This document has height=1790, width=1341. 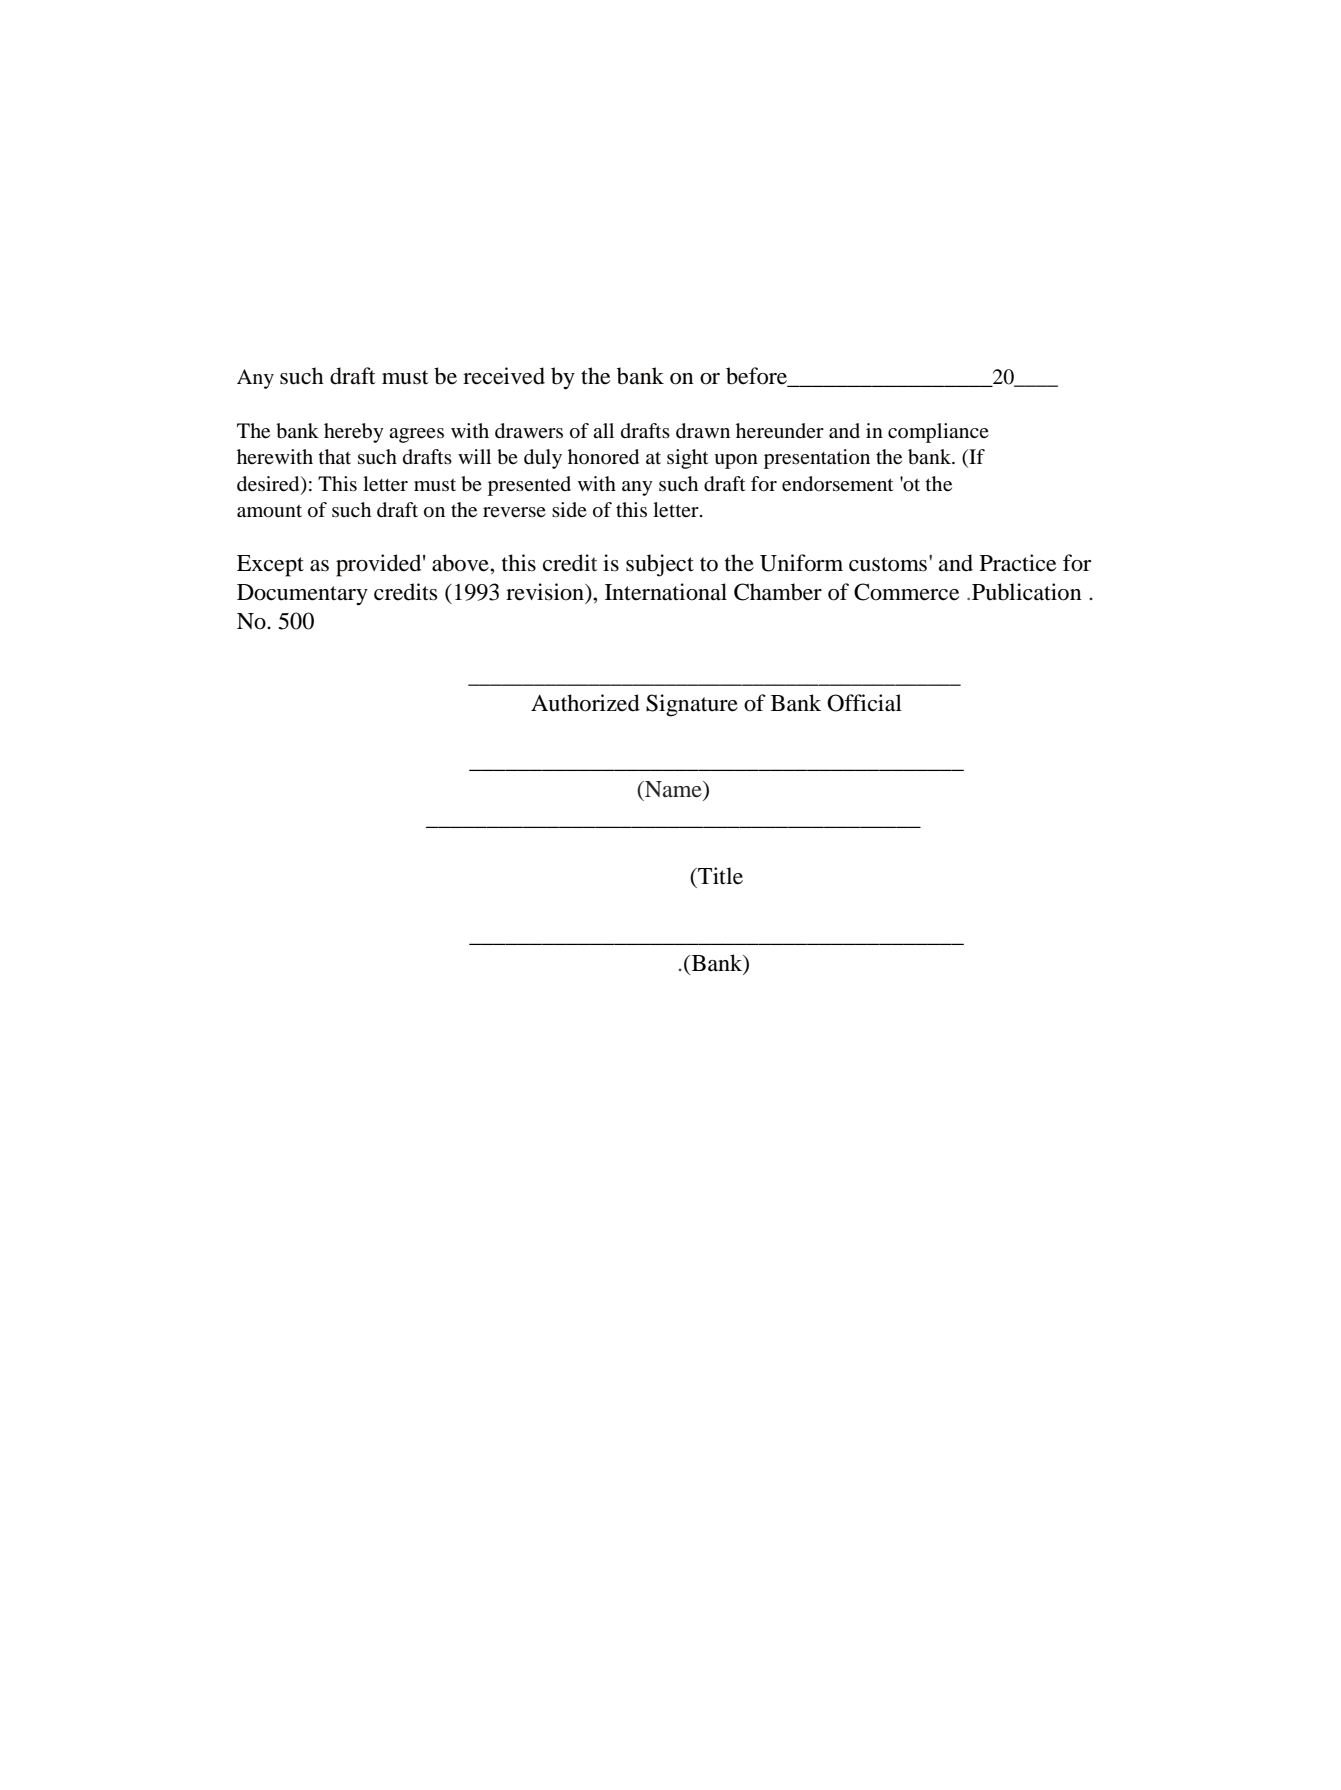 I want to click on Authorized, so click(x=585, y=703).
